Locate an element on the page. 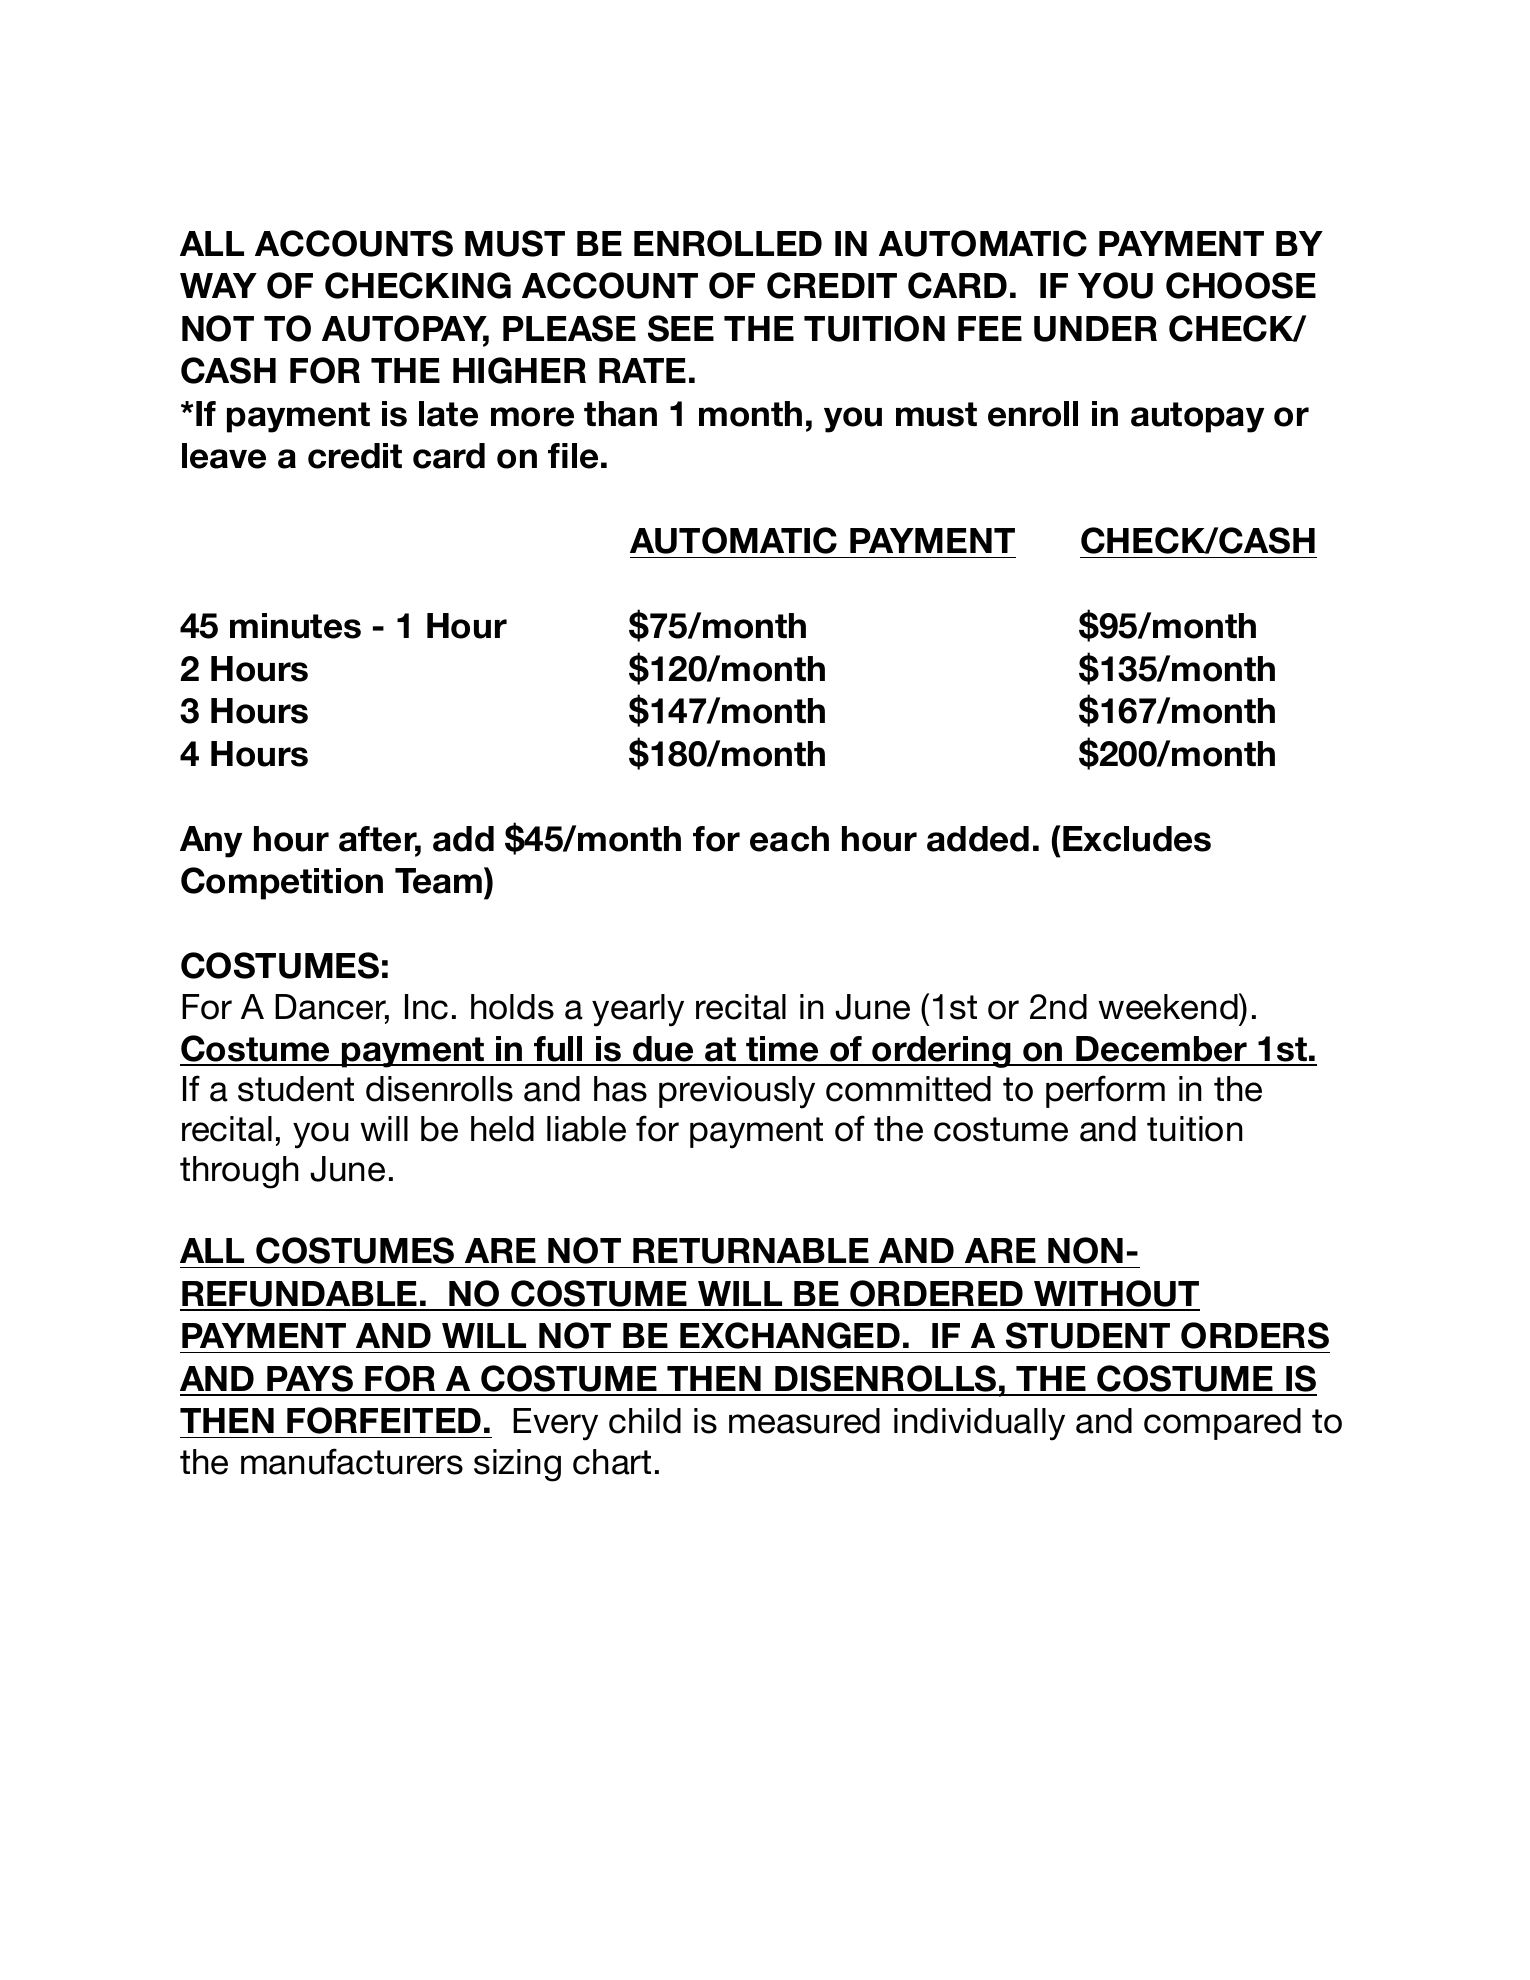 The width and height of the image is (1530, 1980). FORFEITED is located at coordinates (384, 1420).
